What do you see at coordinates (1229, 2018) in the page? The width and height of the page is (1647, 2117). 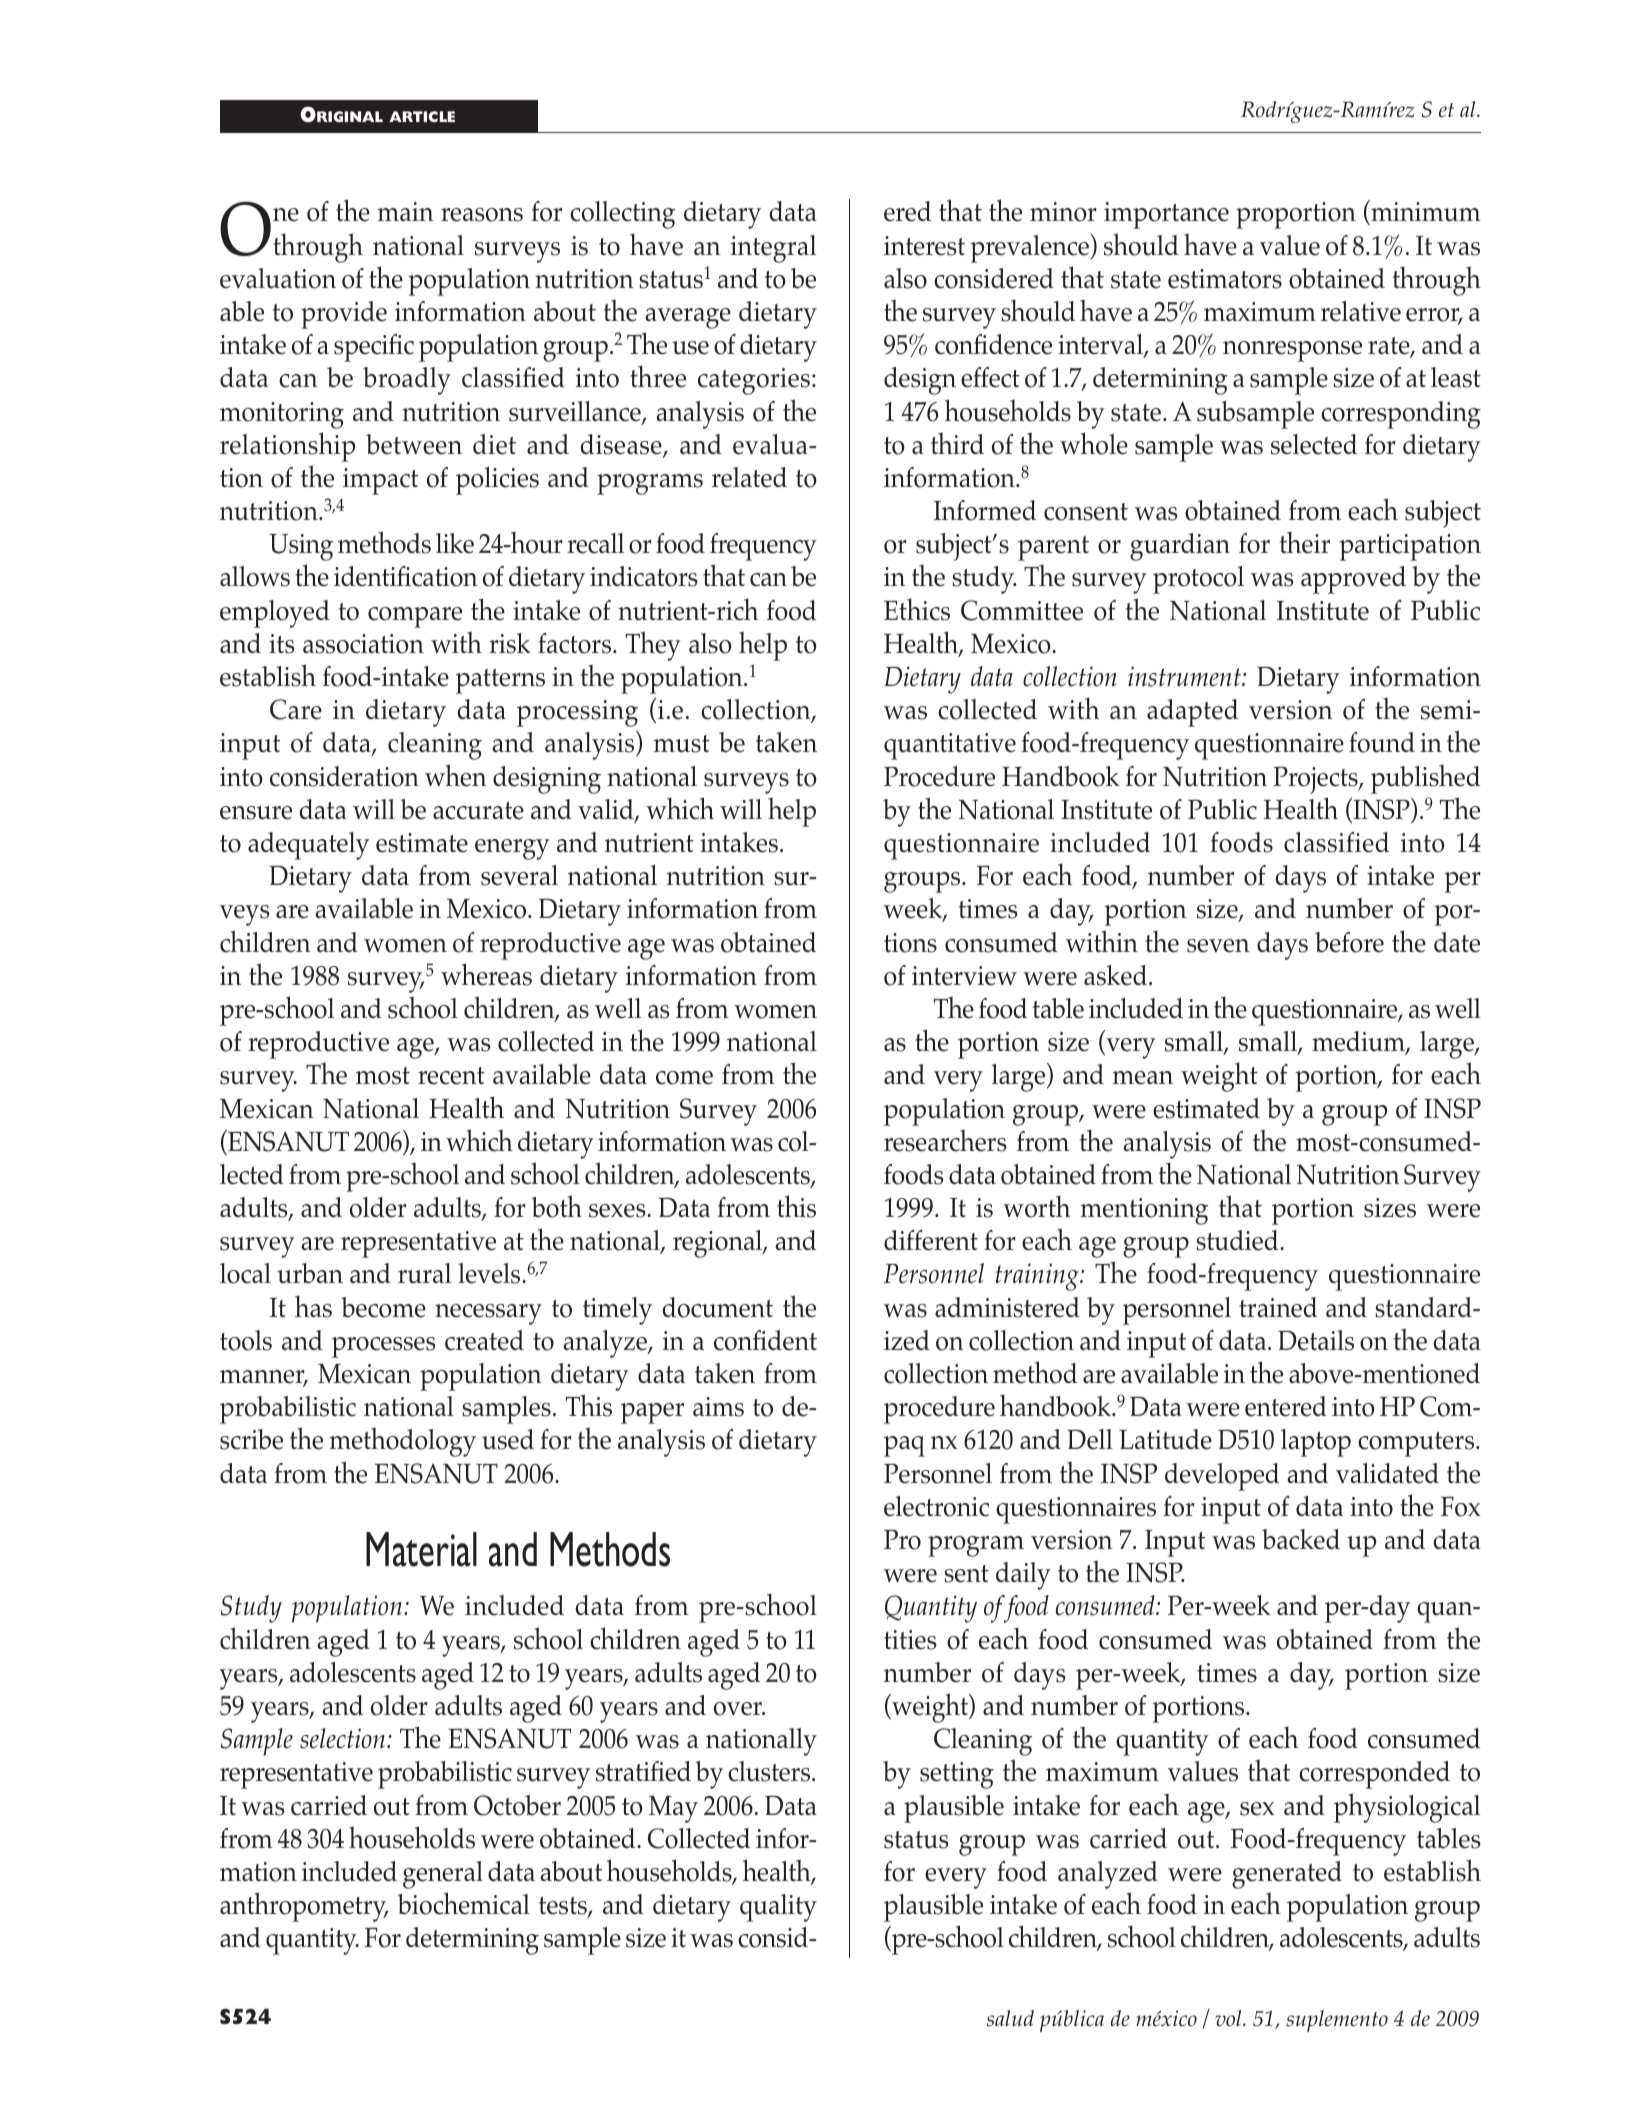 I see `vol` at bounding box center [1229, 2018].
